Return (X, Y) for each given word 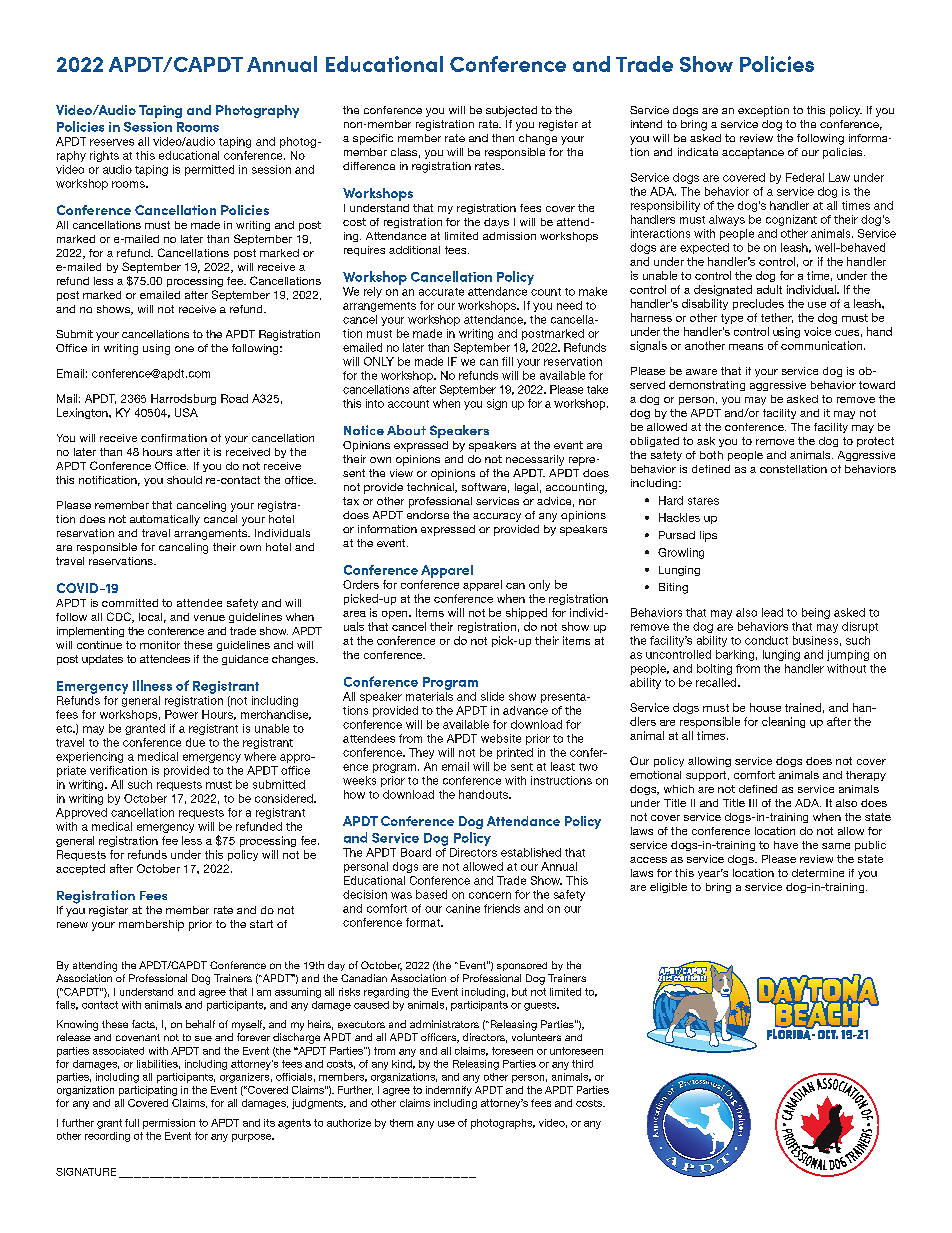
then (503, 138)
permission (169, 1124)
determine (818, 873)
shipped (526, 613)
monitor (160, 645)
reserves (112, 142)
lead (772, 612)
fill (507, 361)
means (746, 347)
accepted (80, 869)
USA (186, 412)
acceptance (753, 153)
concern (490, 895)
